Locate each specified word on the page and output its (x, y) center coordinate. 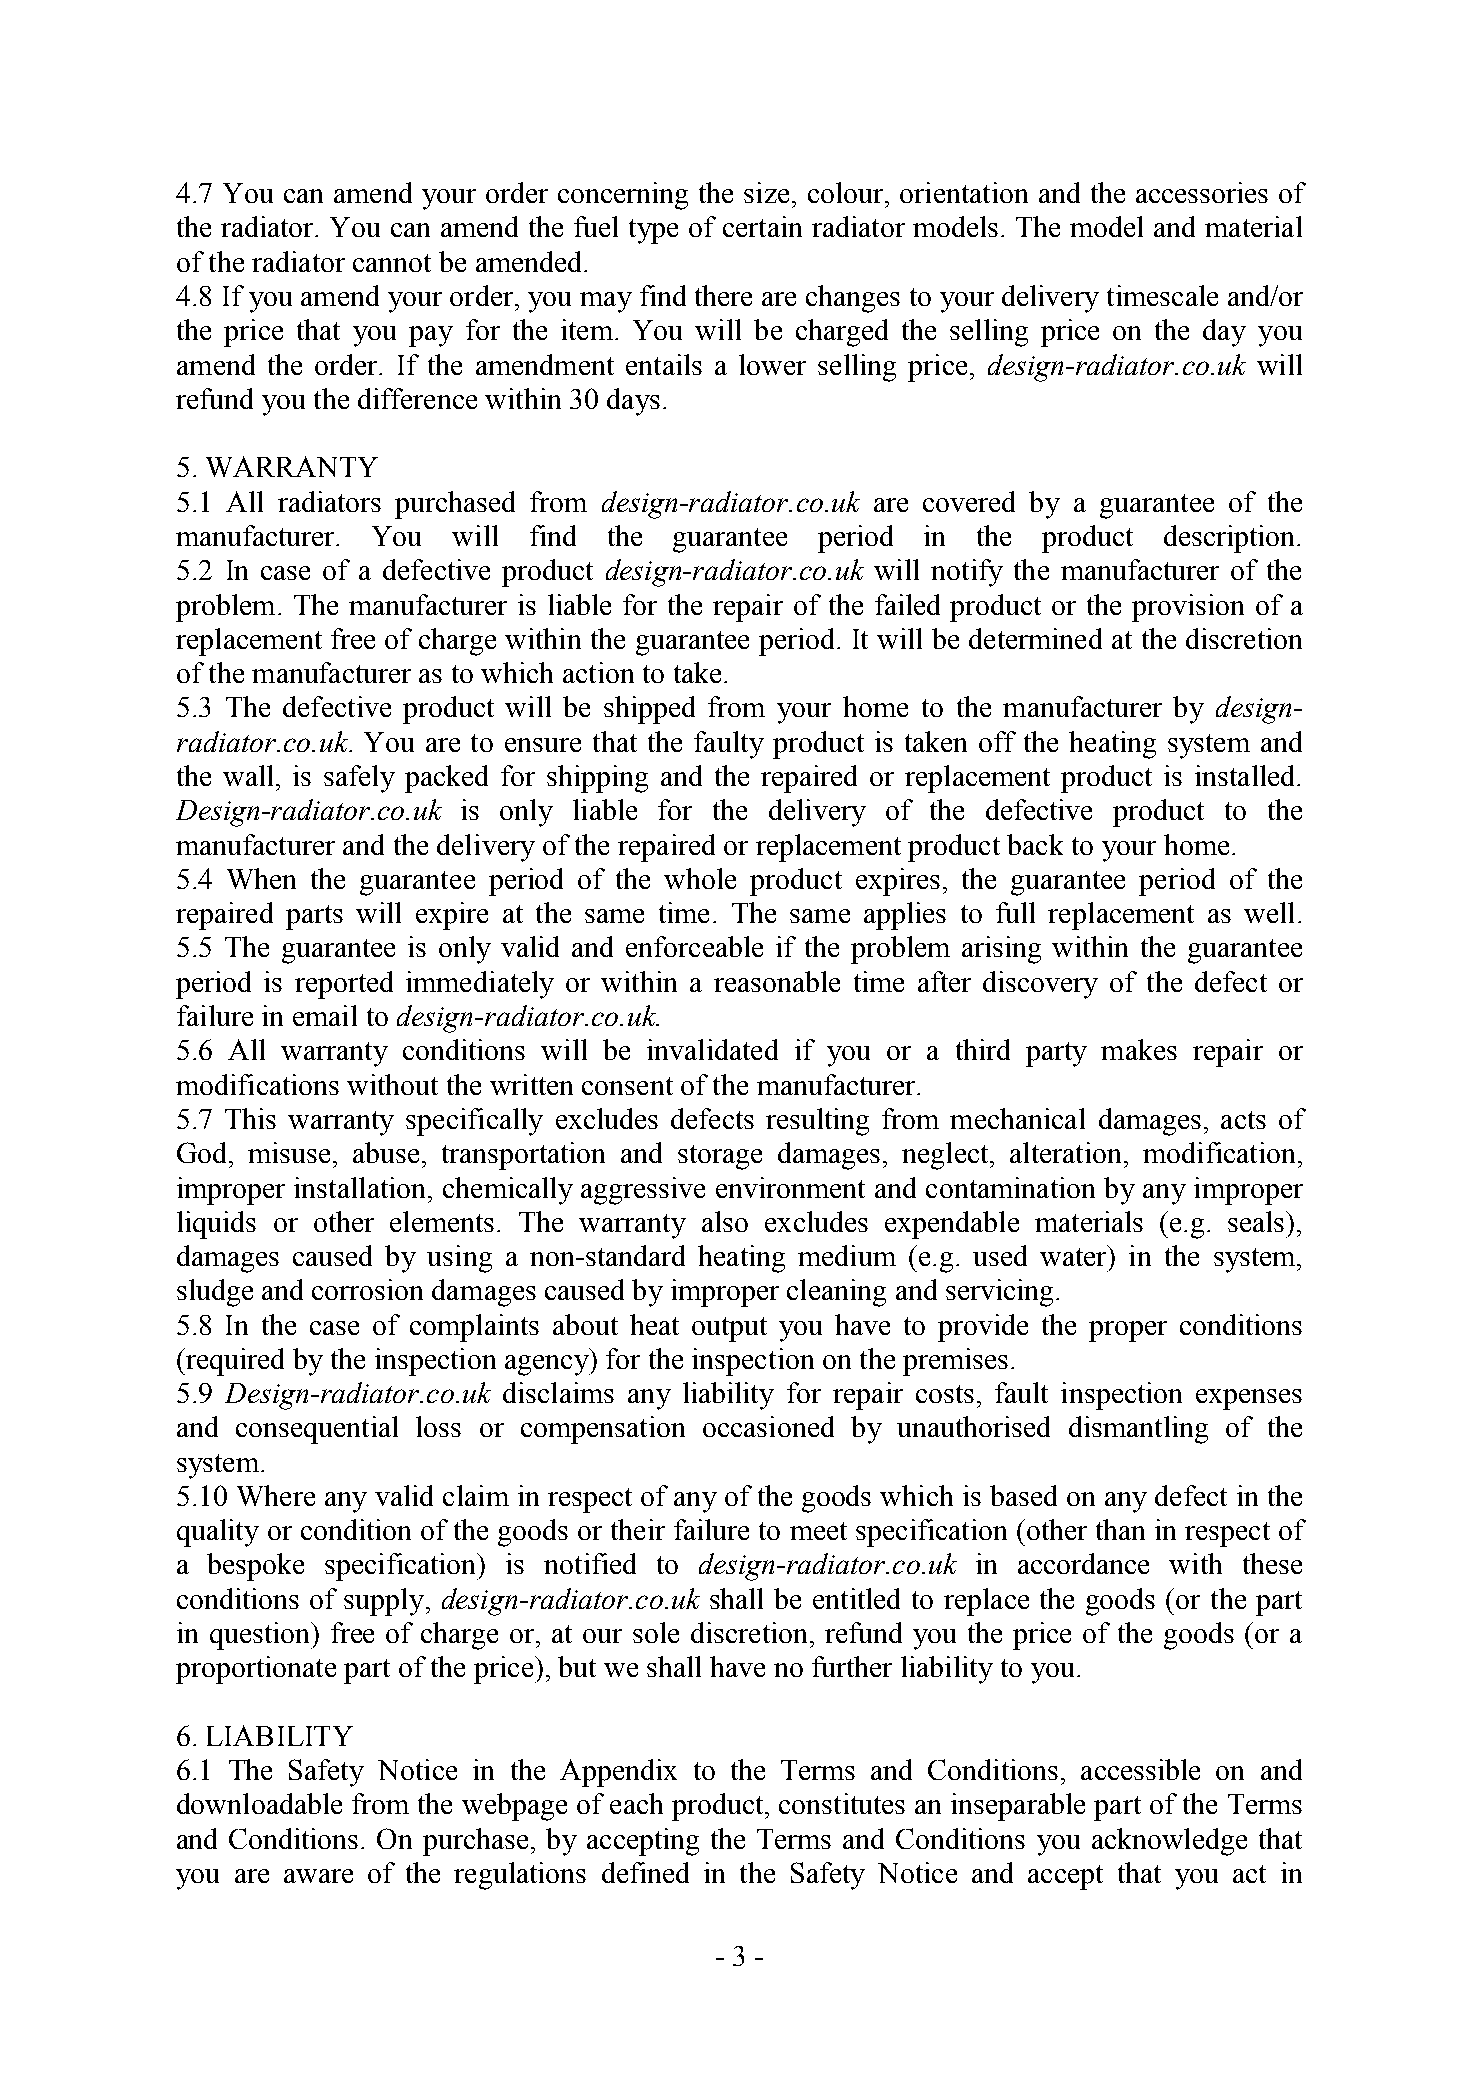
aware (318, 1876)
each (636, 1803)
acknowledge (1169, 1842)
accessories (1202, 192)
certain (762, 226)
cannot (392, 263)
